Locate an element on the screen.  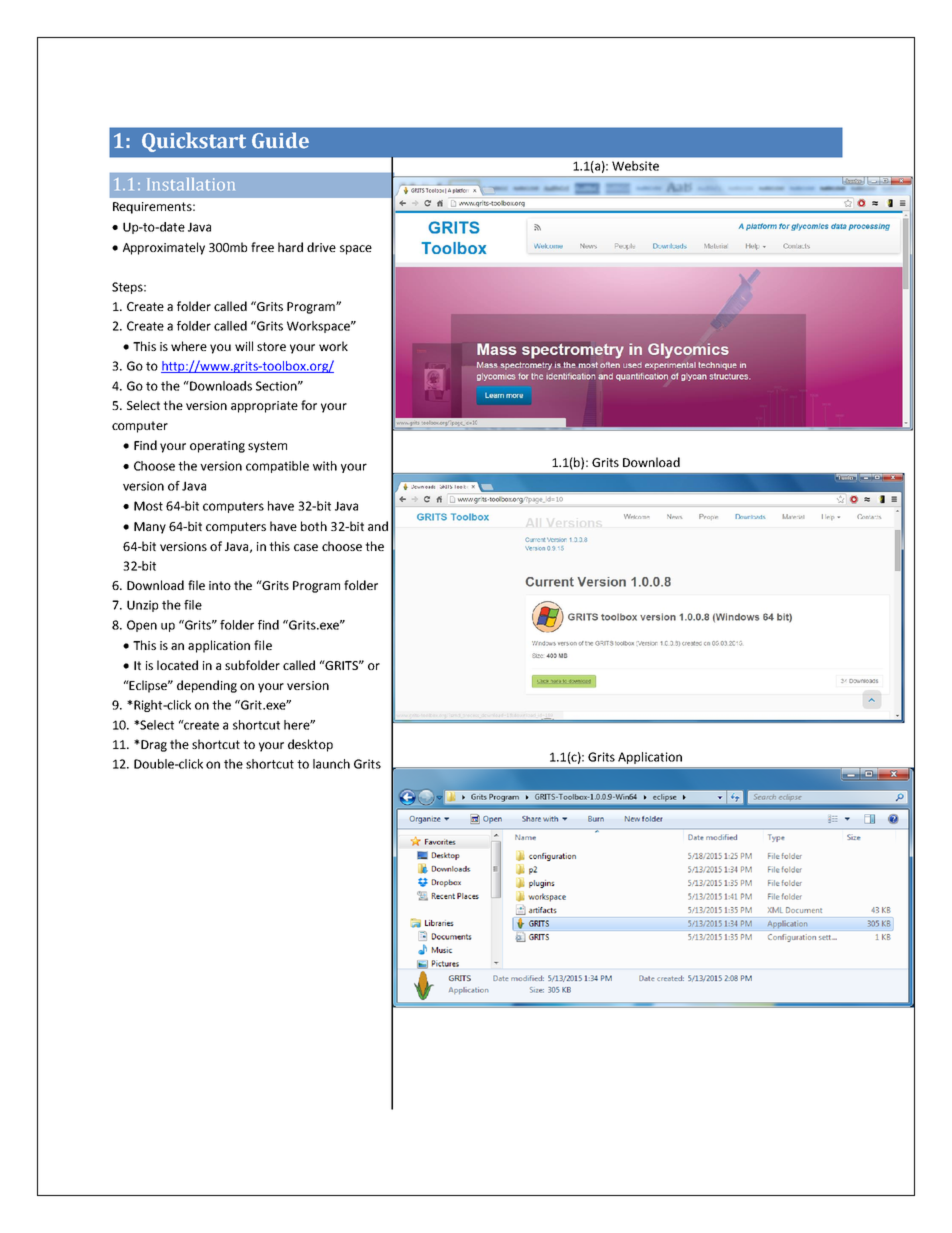
Website is located at coordinates (635, 166).
